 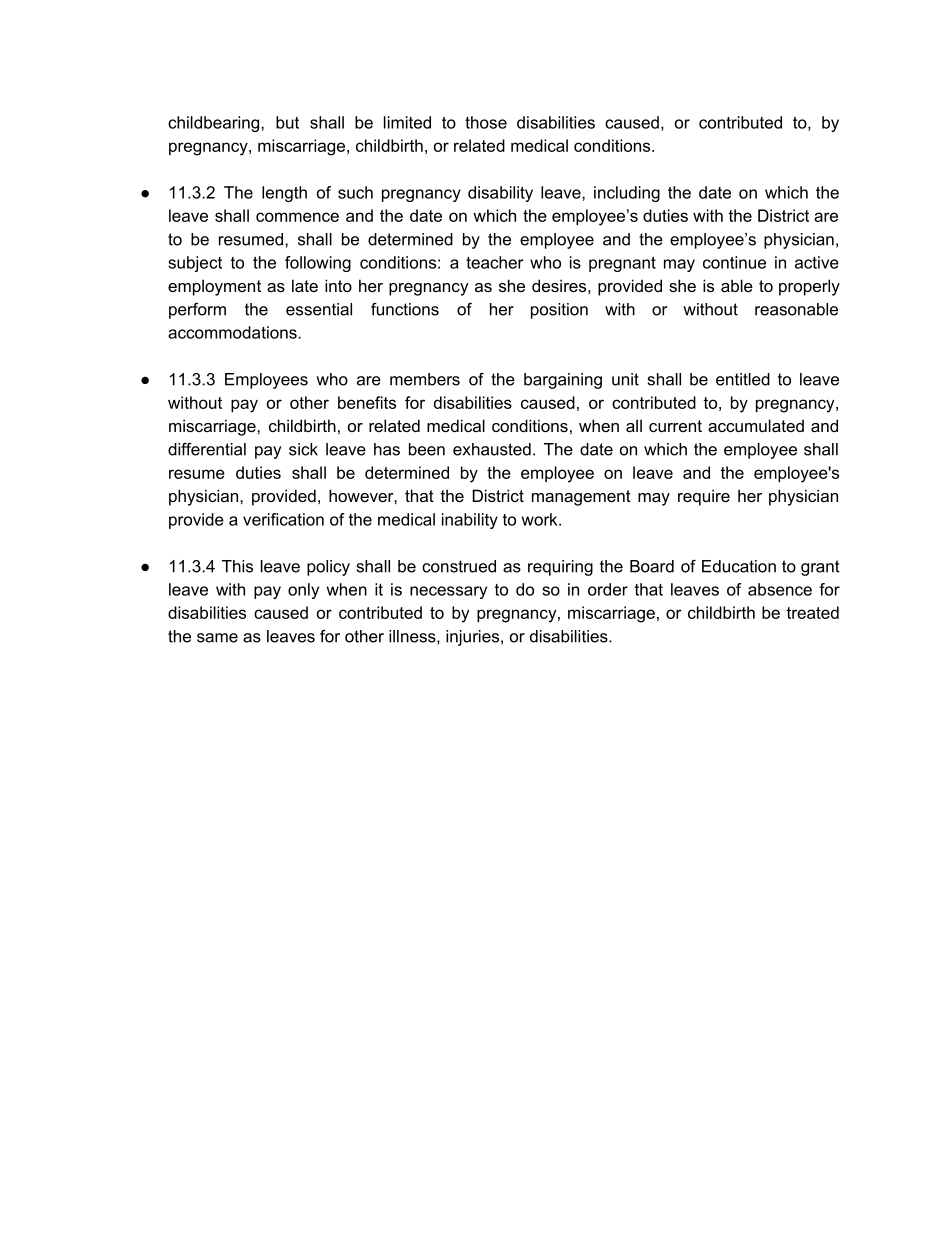 I want to click on following, so click(x=318, y=264).
